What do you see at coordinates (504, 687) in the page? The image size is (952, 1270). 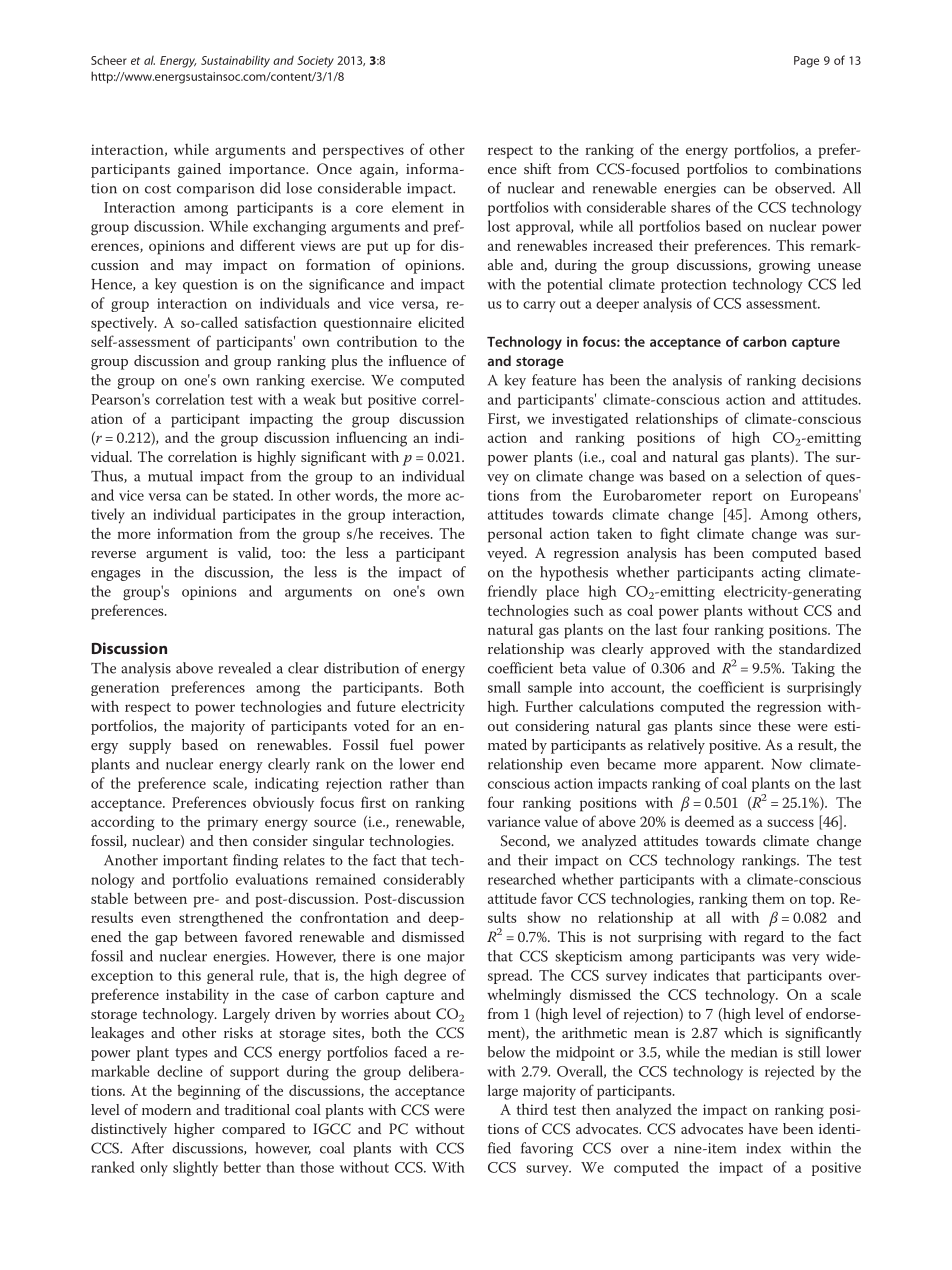 I see `small` at bounding box center [504, 687].
